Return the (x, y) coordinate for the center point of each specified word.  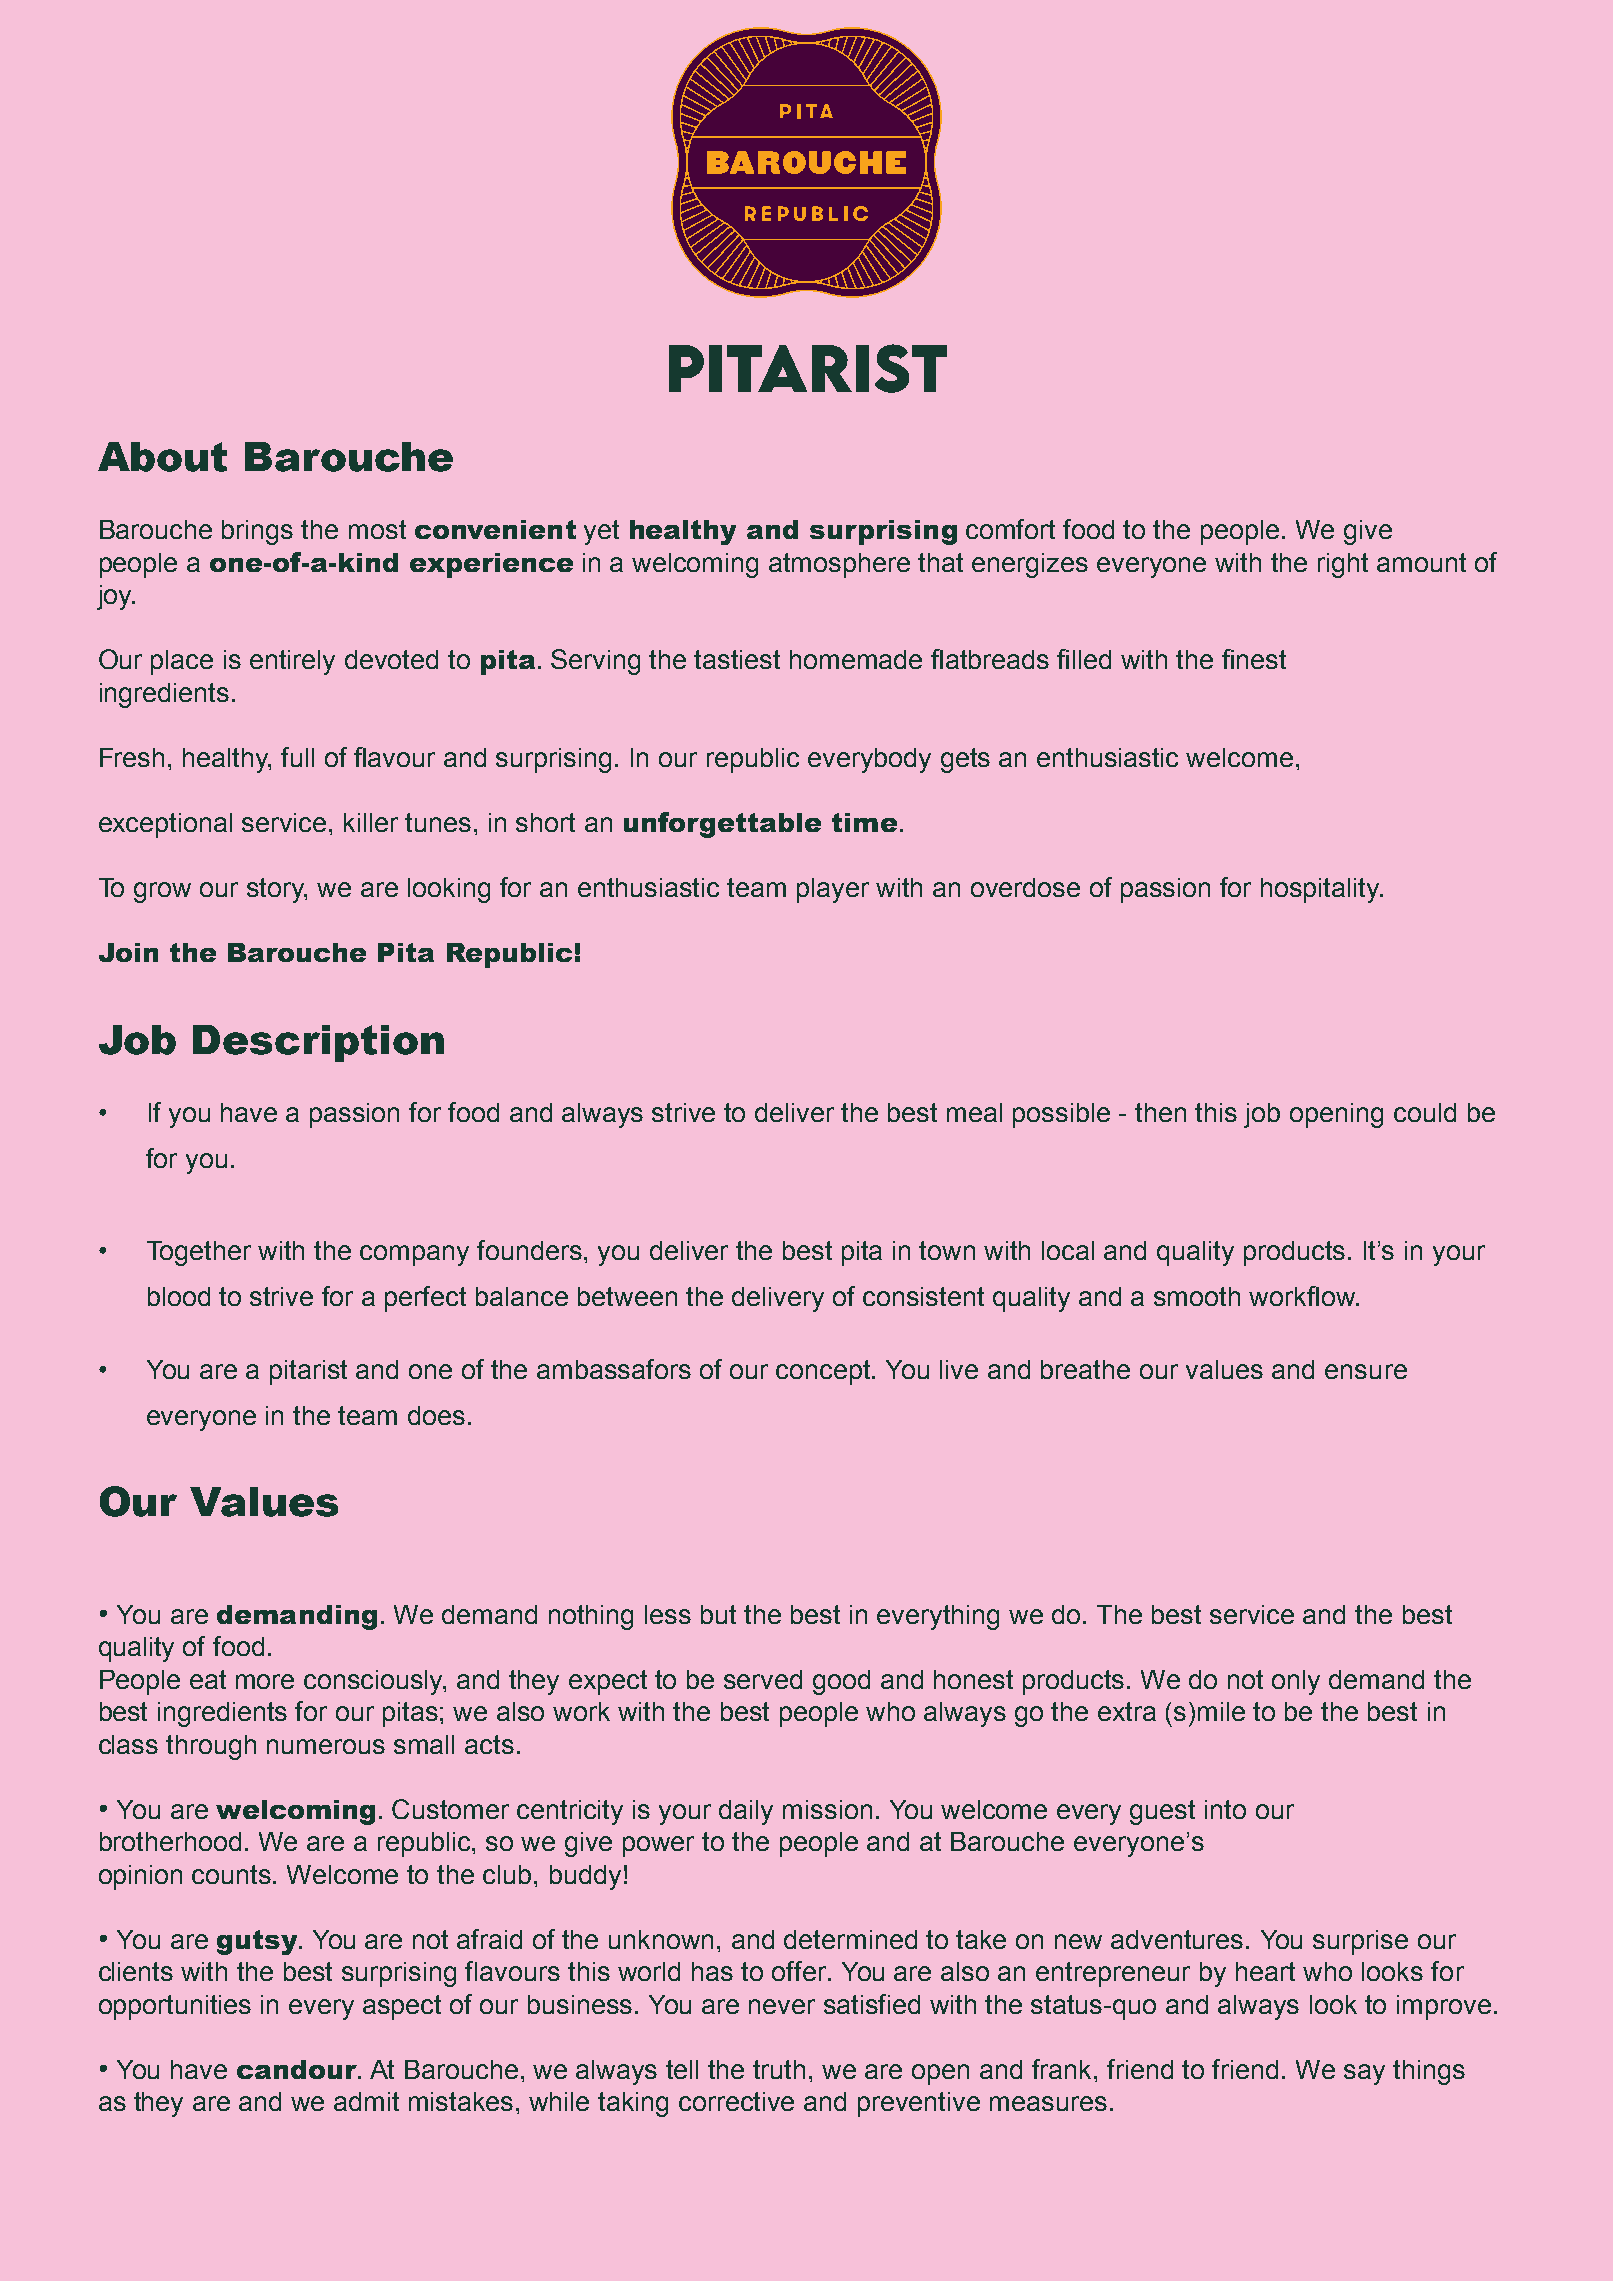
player (833, 890)
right (1343, 565)
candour (298, 2069)
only (1296, 1682)
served (763, 1679)
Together (199, 1253)
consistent (923, 1296)
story (277, 890)
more (265, 1681)
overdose (1025, 887)
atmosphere (839, 565)
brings (257, 532)
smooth (1197, 1296)
